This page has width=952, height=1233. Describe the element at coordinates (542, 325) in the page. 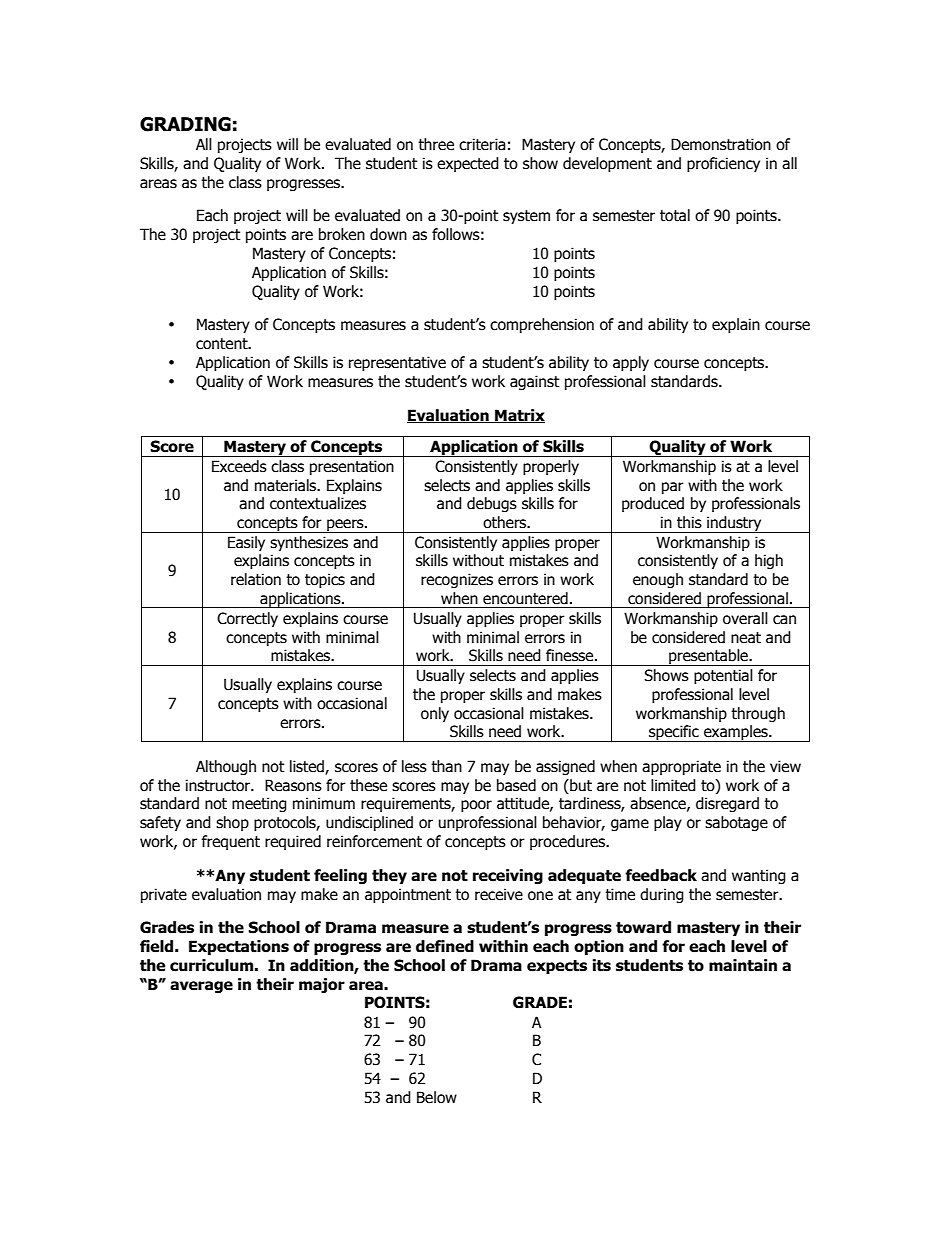

I see `comprehension` at that location.
